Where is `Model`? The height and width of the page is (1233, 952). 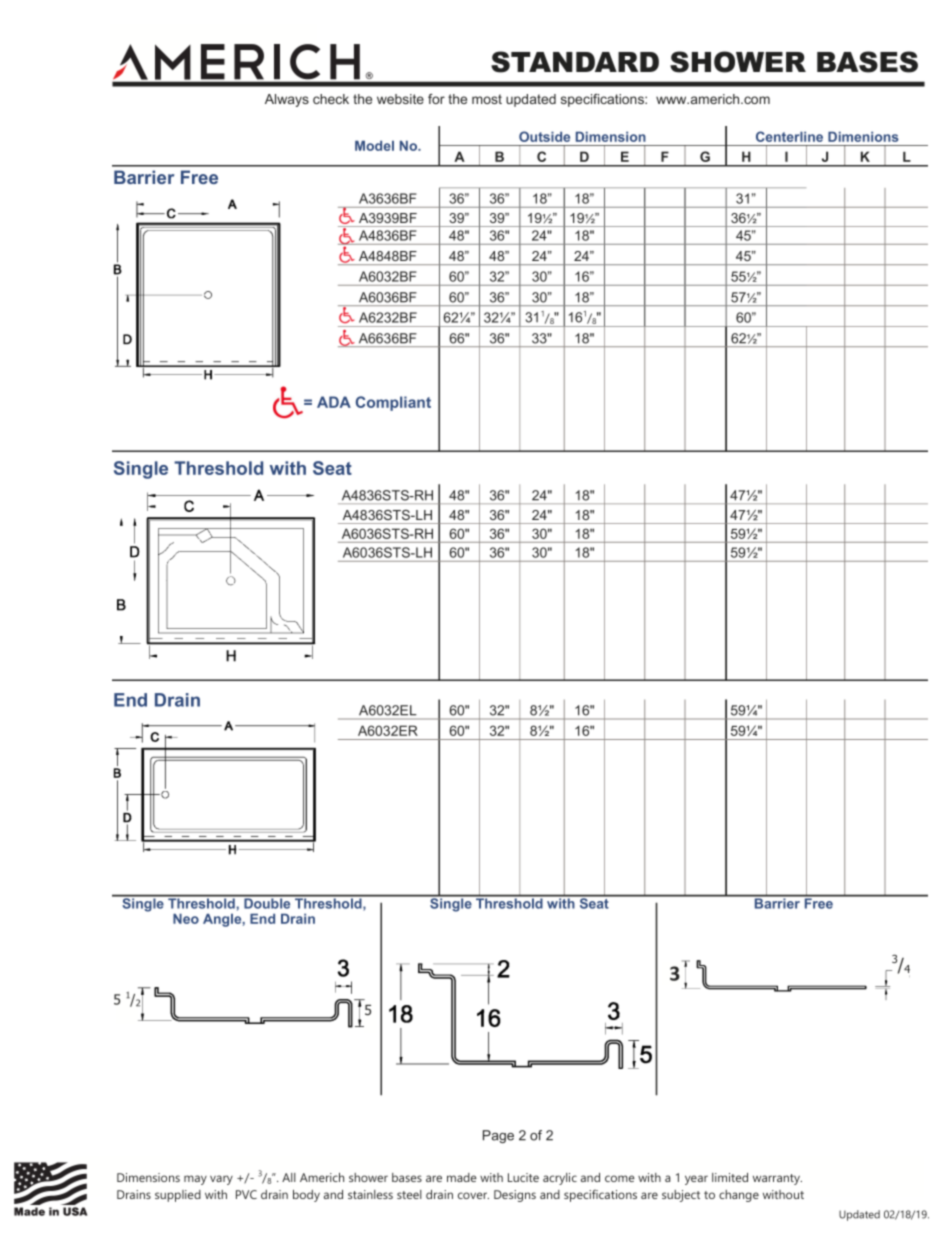
Model is located at coordinates (374, 145).
